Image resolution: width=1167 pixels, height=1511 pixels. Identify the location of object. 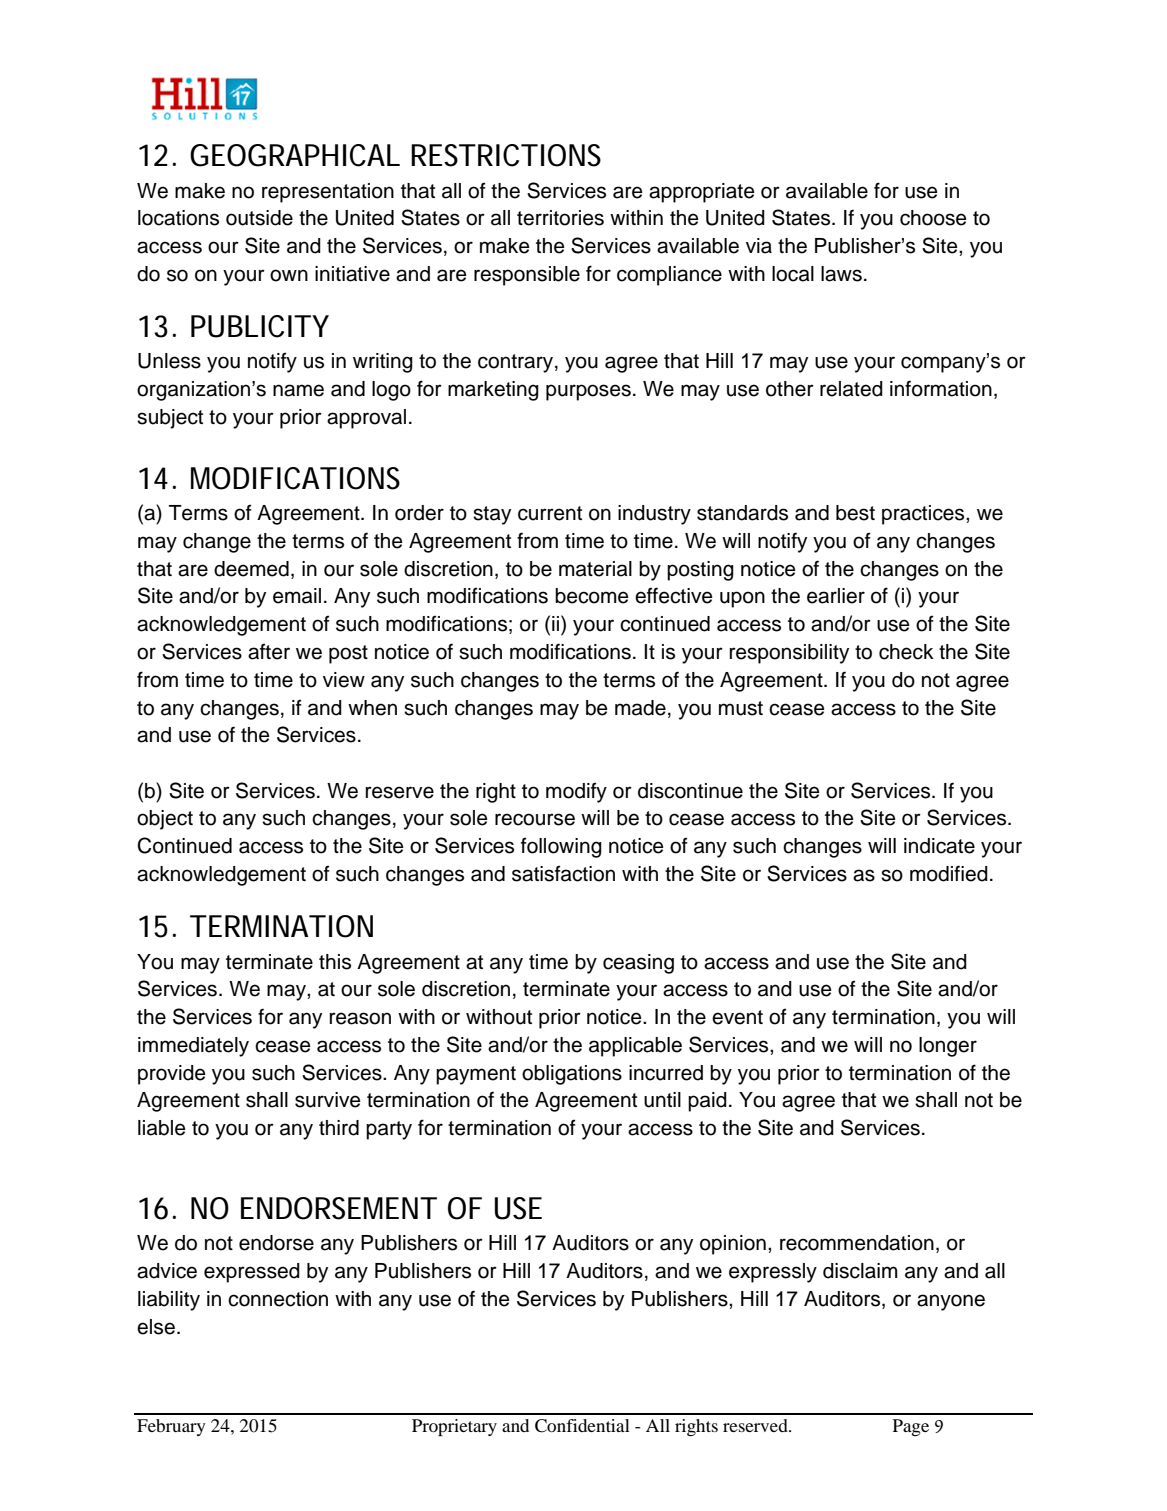
(165, 820).
